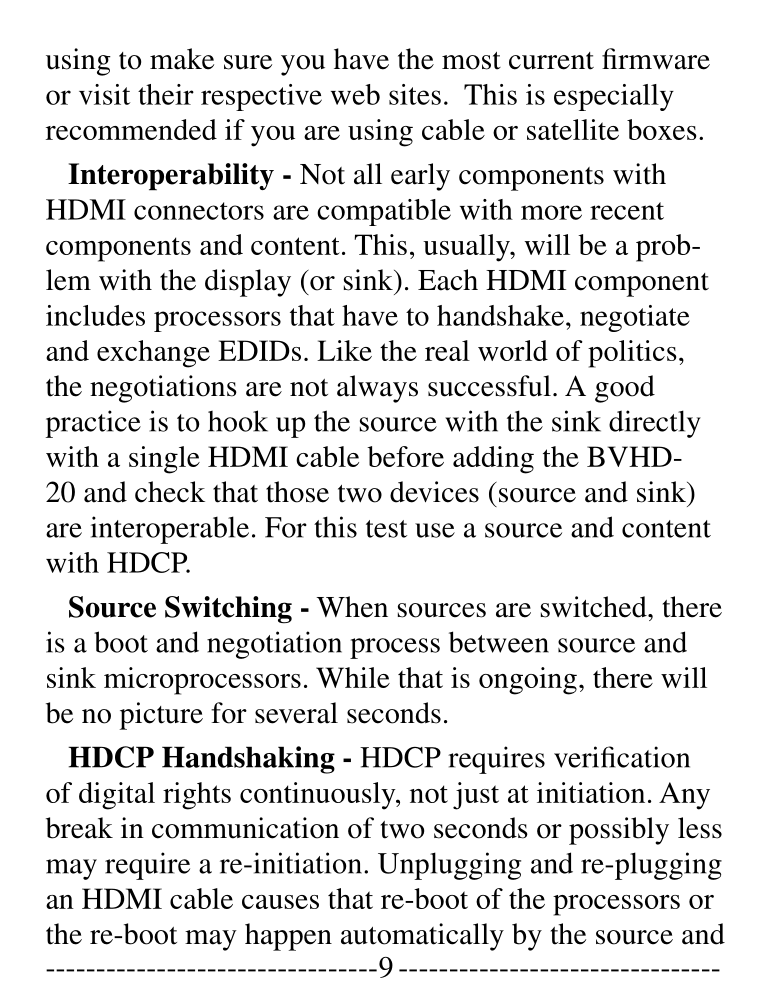  What do you see at coordinates (415, 94) in the document?
I see `sites` at bounding box center [415, 94].
